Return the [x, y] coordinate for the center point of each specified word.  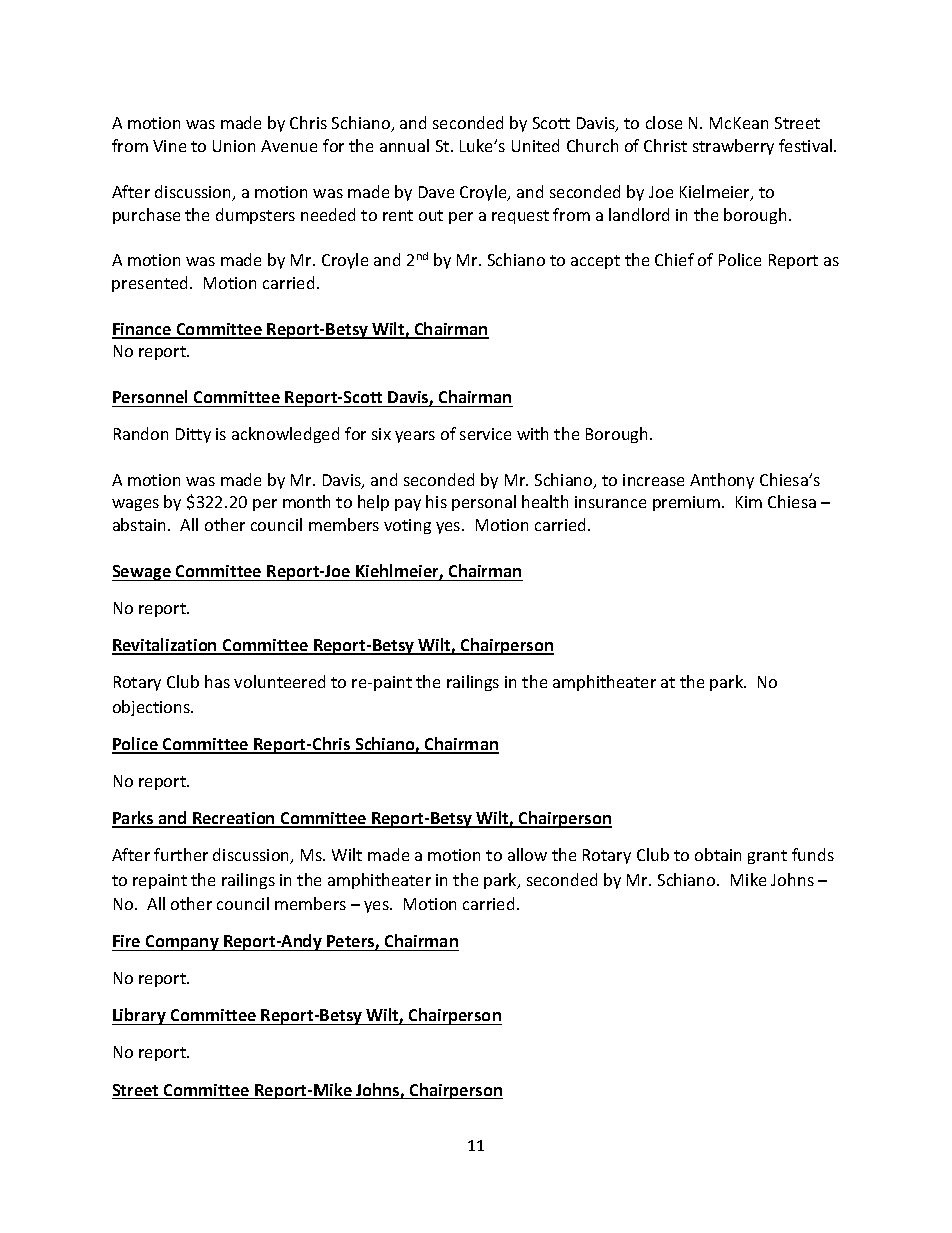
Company [182, 943]
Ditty [193, 435]
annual [404, 145]
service [485, 434]
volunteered [279, 681]
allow [527, 854]
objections [153, 708]
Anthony [722, 481]
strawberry [733, 147]
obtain [718, 854]
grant [767, 857]
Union [234, 146]
